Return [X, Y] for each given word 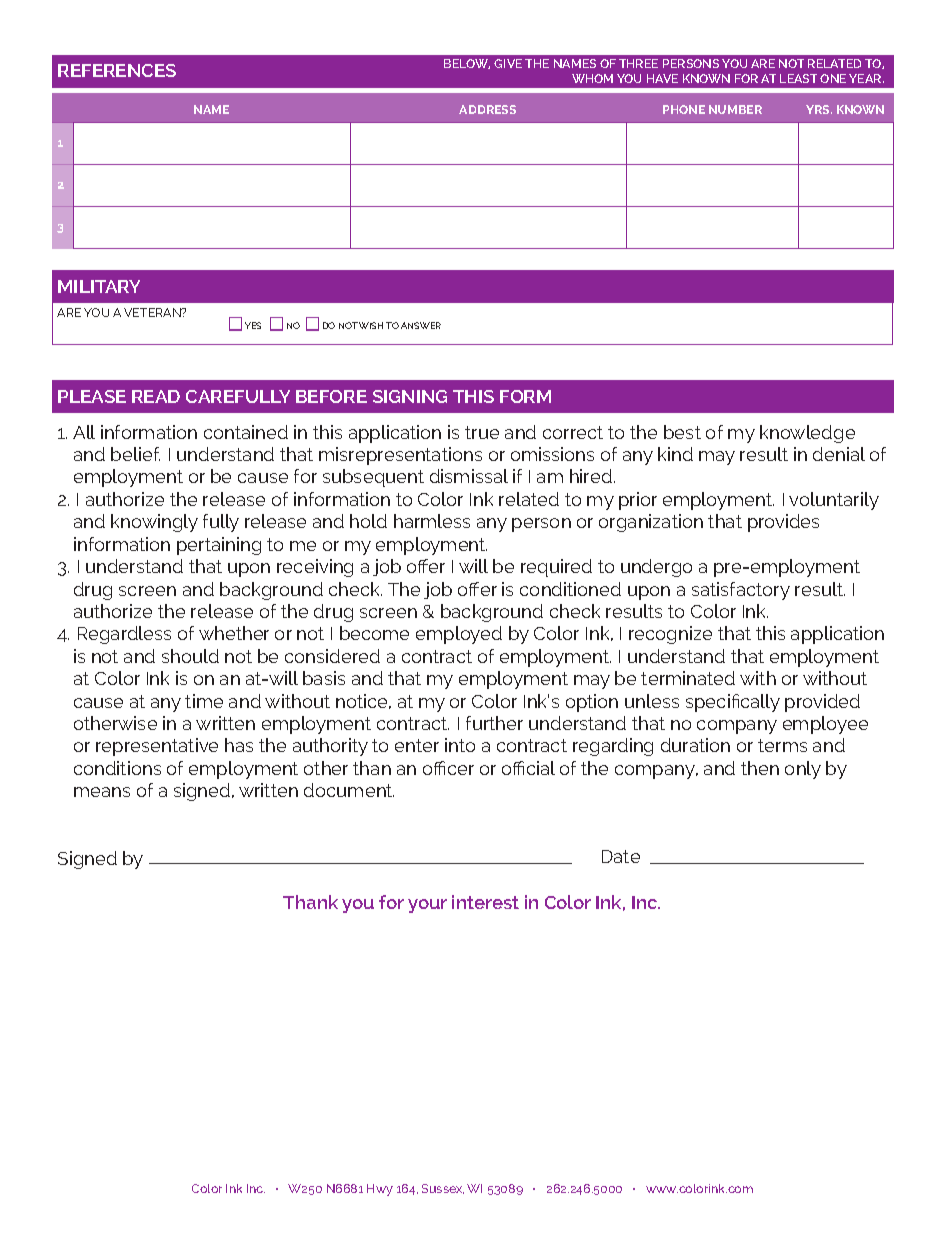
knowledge [807, 434]
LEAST [798, 78]
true [482, 432]
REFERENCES [117, 70]
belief [135, 454]
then [760, 768]
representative [157, 747]
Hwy [380, 1190]
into [460, 745]
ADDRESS [487, 109]
